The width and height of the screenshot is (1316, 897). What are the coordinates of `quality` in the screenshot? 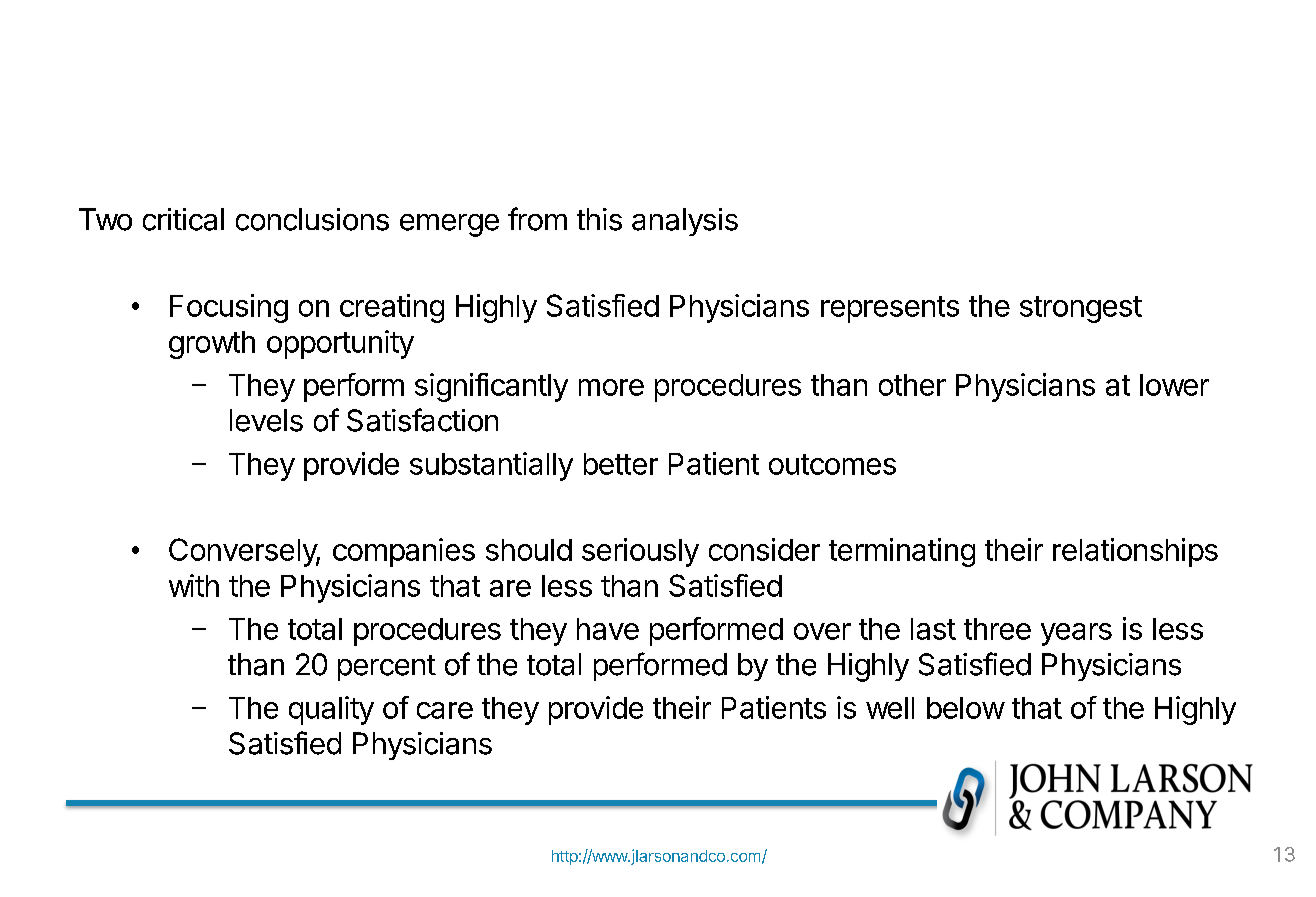 It's located at (331, 710).
